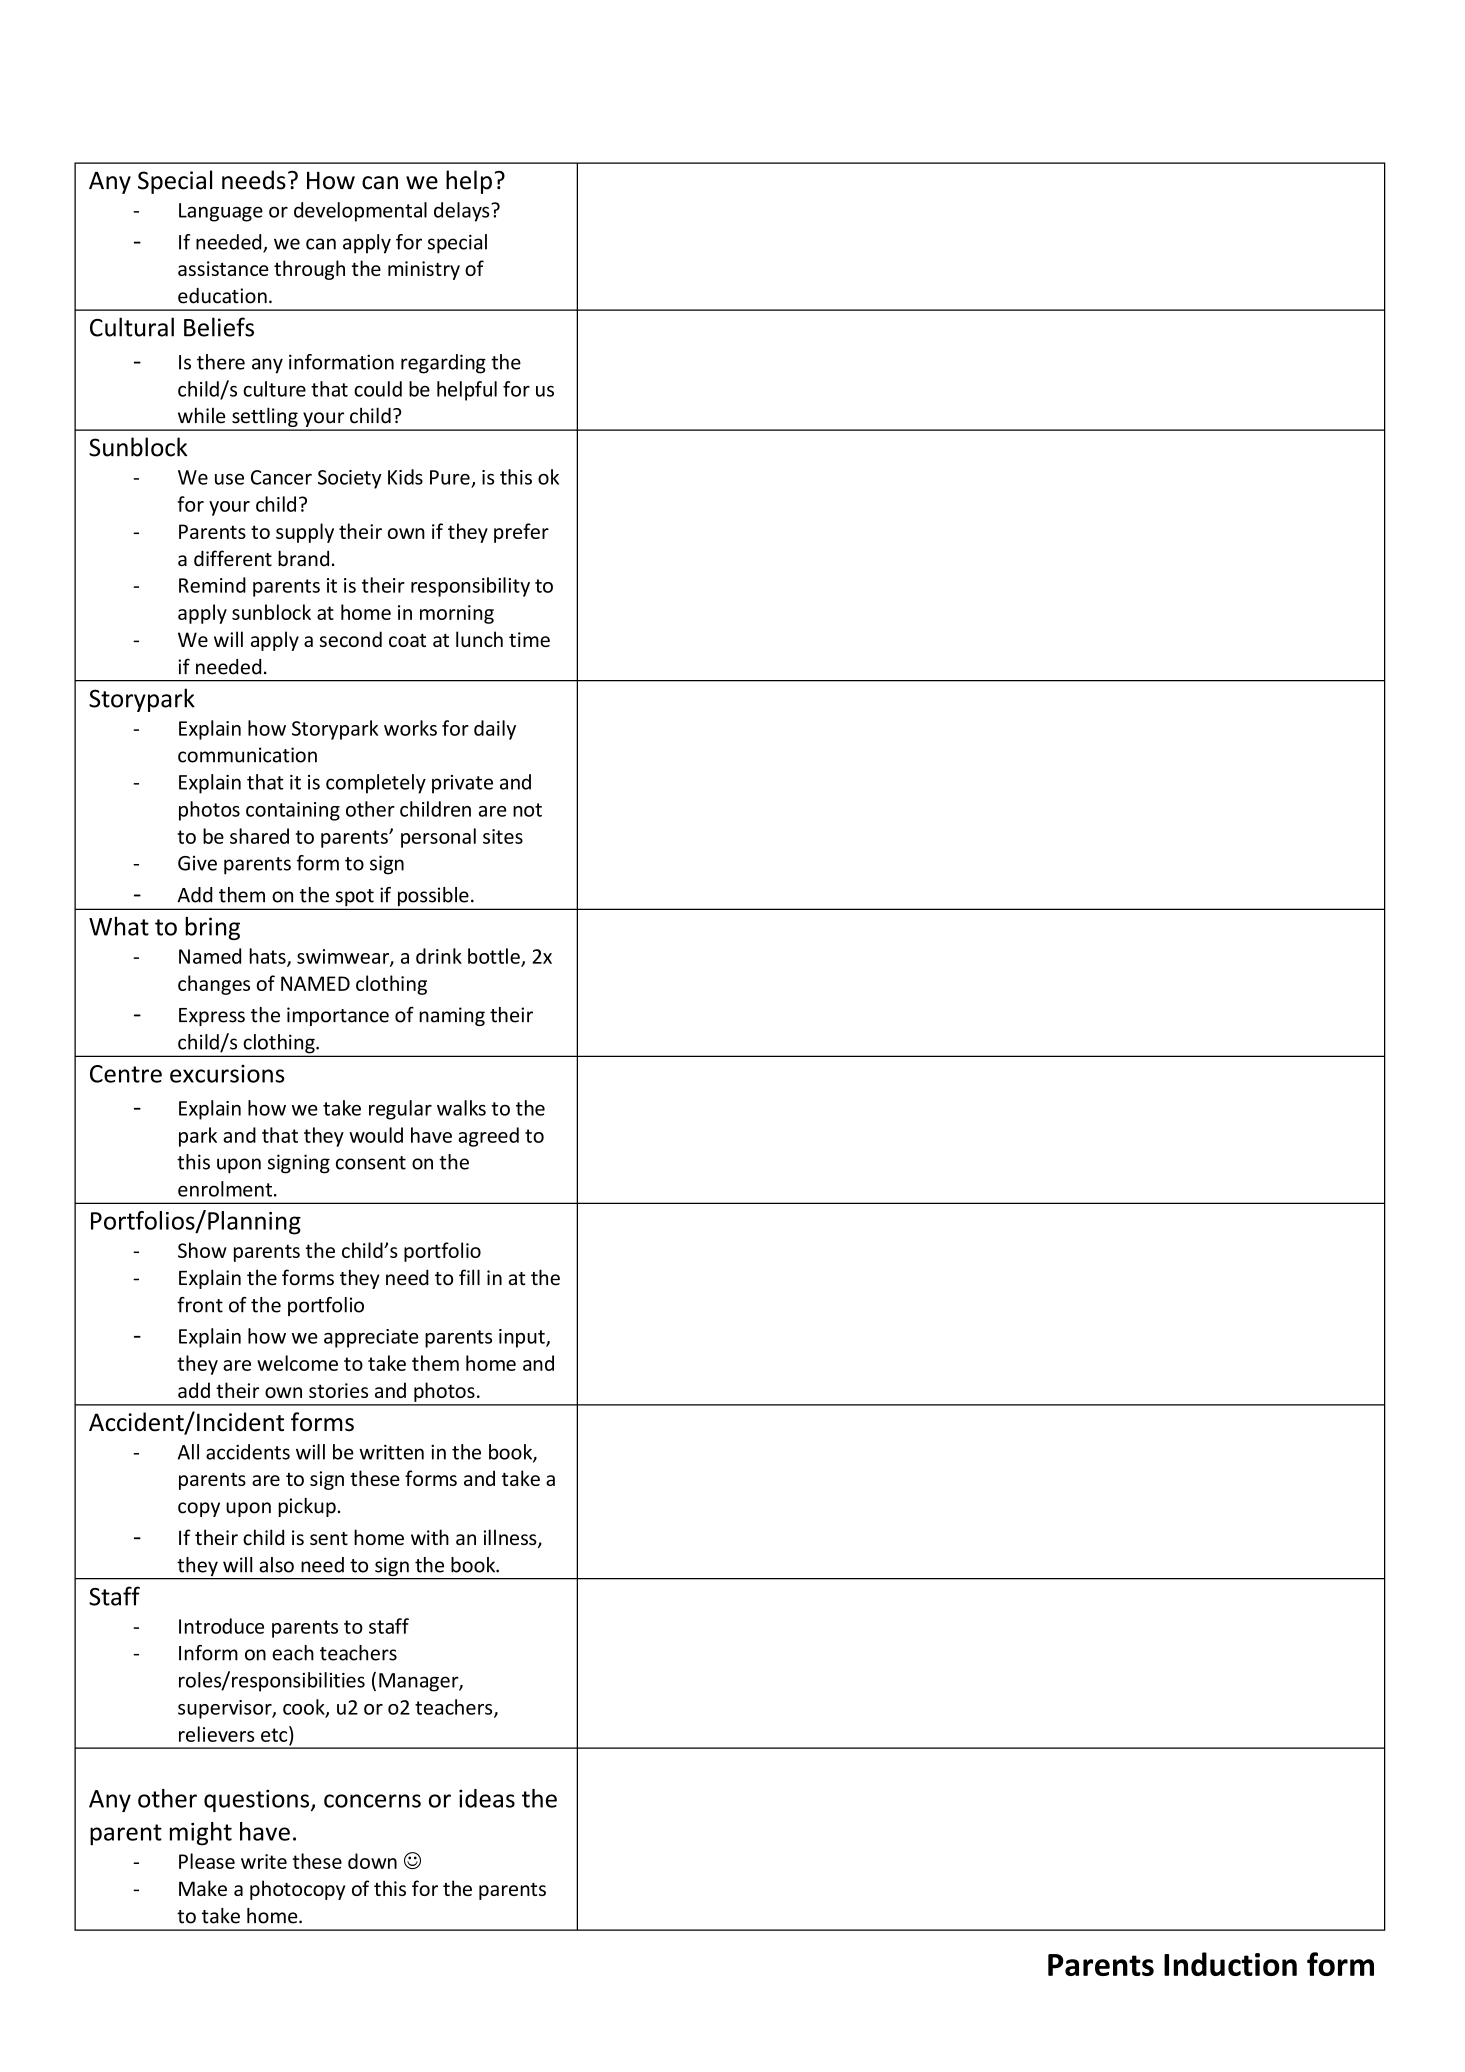 This screenshot has height=2072, width=1465. What do you see at coordinates (488, 1137) in the screenshot?
I see `agreed` at bounding box center [488, 1137].
